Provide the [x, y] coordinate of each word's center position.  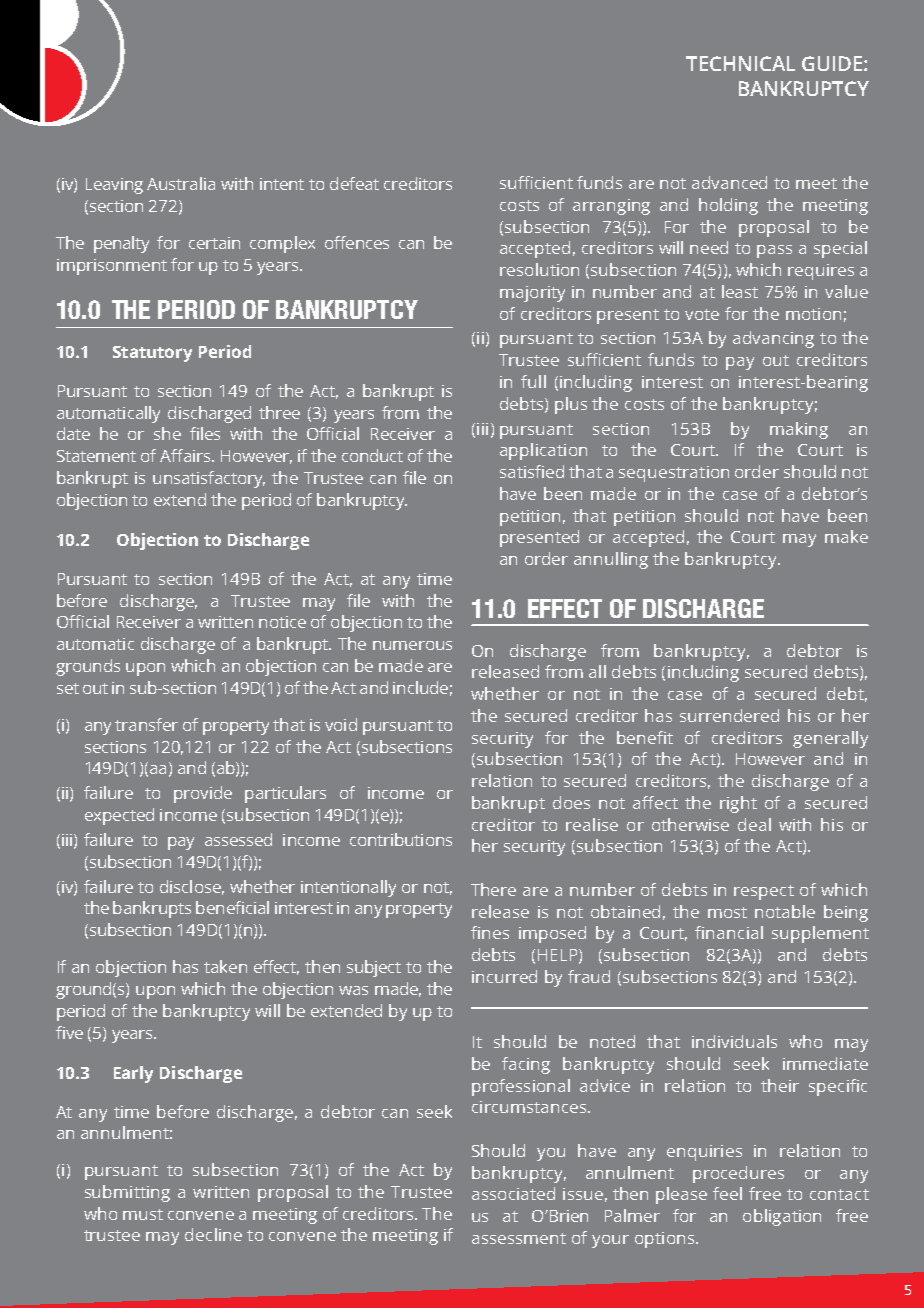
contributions [401, 839]
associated [513, 1193]
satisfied [532, 471]
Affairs [186, 455]
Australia [181, 183]
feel [727, 1193]
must [143, 1214]
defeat [354, 183]
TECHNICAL [740, 63]
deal [754, 824]
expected [119, 816]
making [799, 430]
